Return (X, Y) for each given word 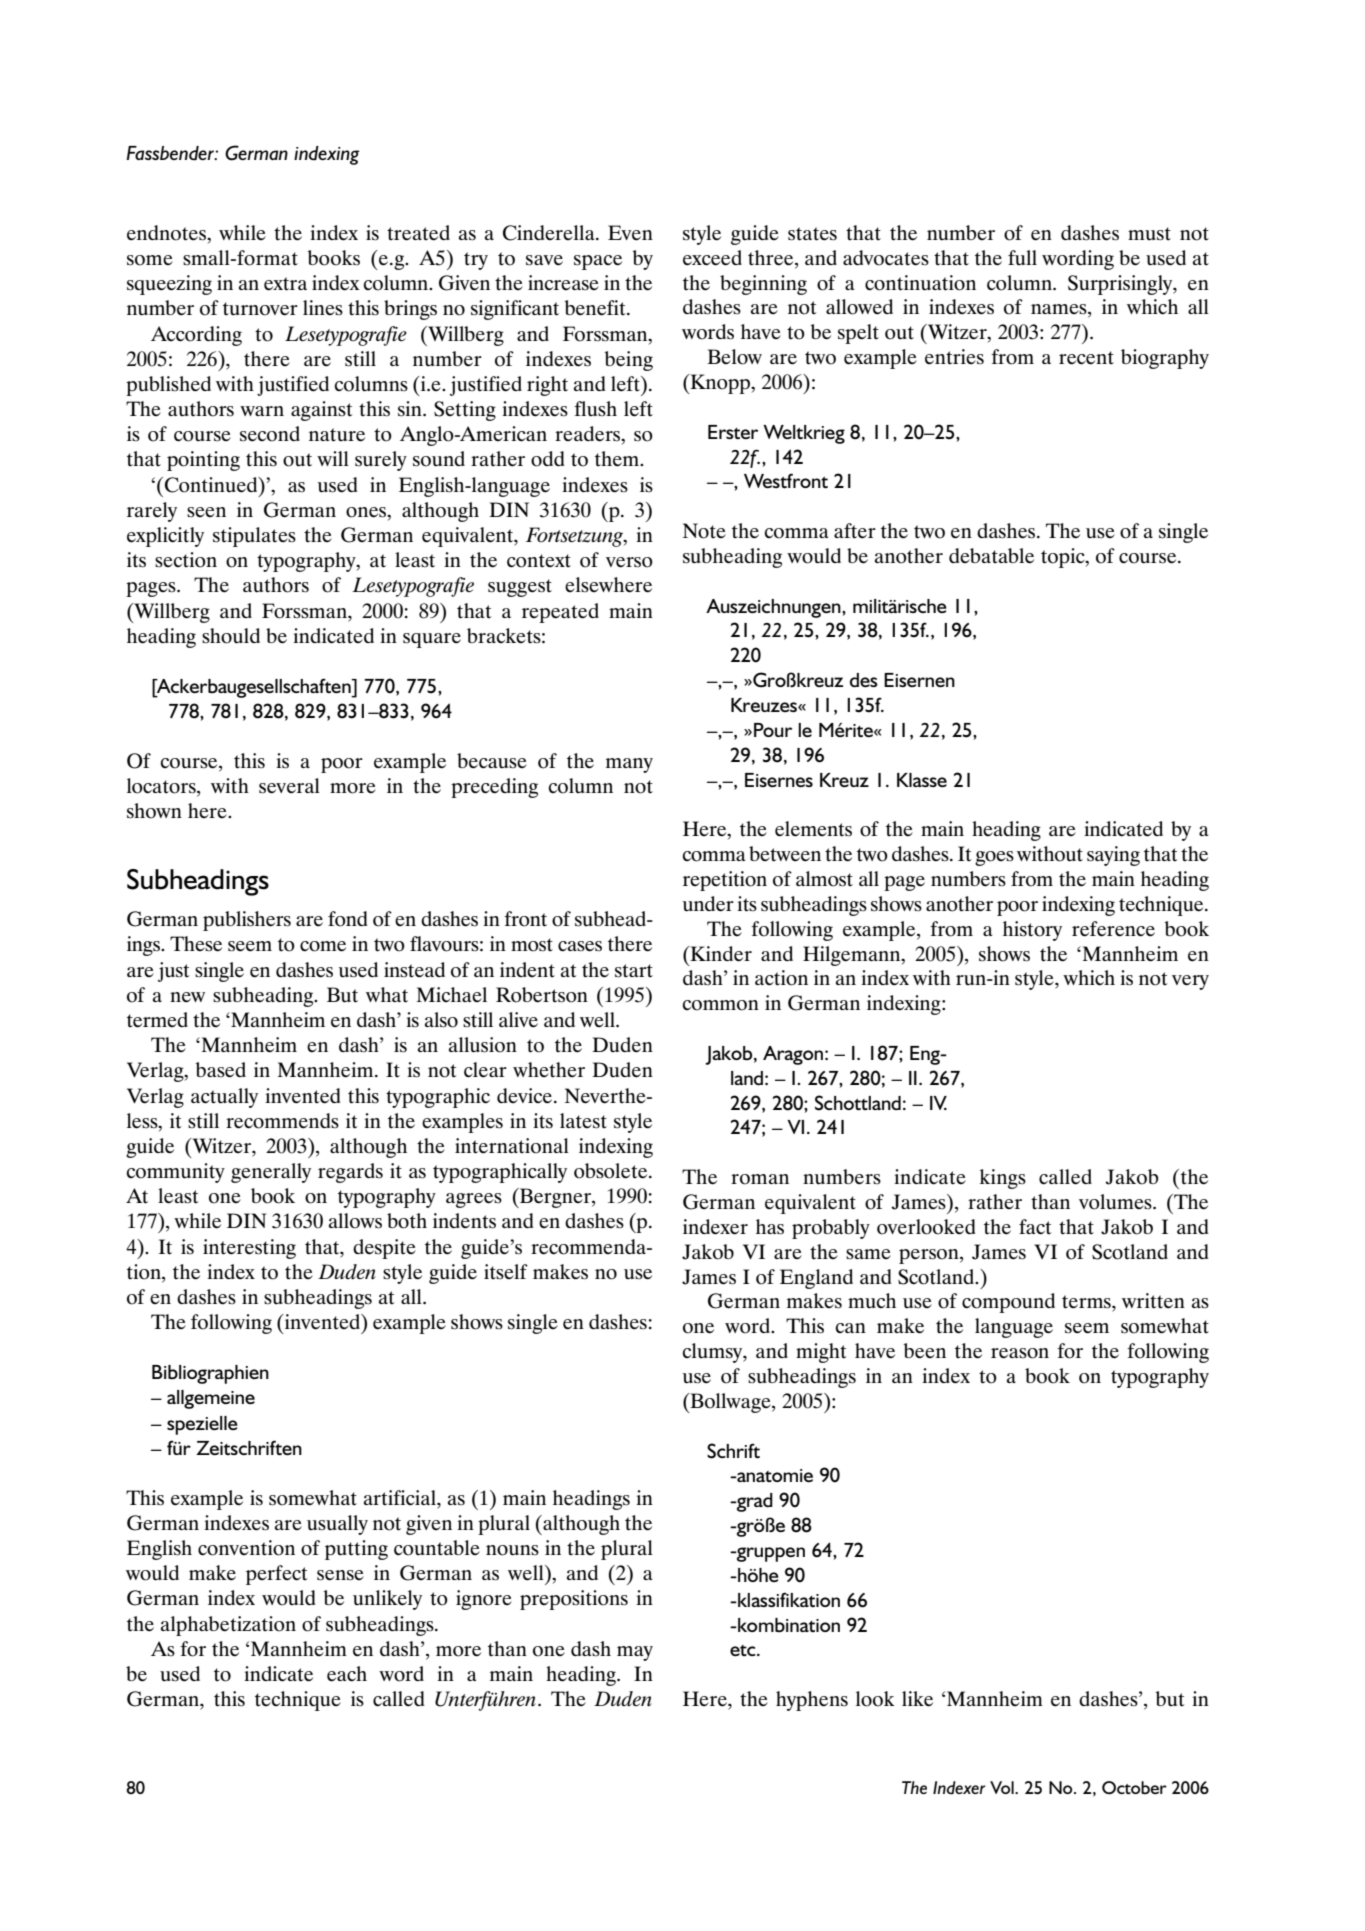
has (770, 1227)
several (289, 786)
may (635, 1653)
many (629, 765)
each (347, 1674)
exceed (712, 258)
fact (1035, 1227)
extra (285, 284)
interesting (249, 1249)
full (1022, 258)
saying (1113, 856)
